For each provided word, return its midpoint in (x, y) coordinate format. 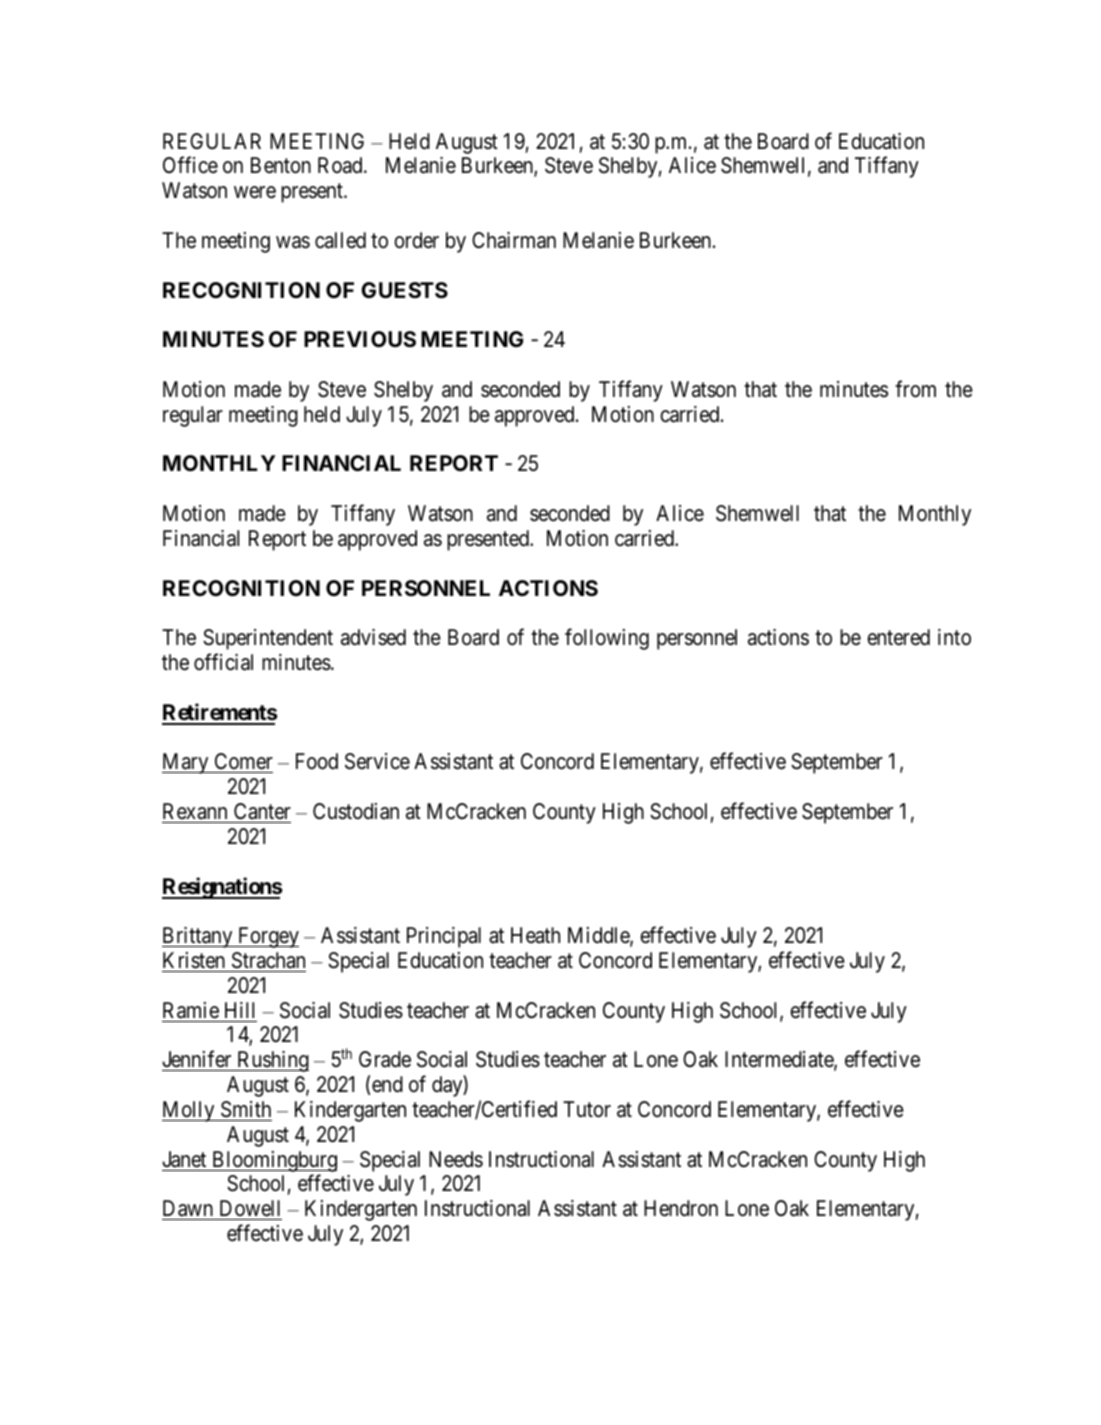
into (954, 637)
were (255, 192)
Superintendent (268, 639)
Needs (456, 1159)
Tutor (587, 1109)
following (607, 639)
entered (898, 637)
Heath (535, 935)
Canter (262, 811)
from (915, 389)
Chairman (514, 240)
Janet (184, 1159)
